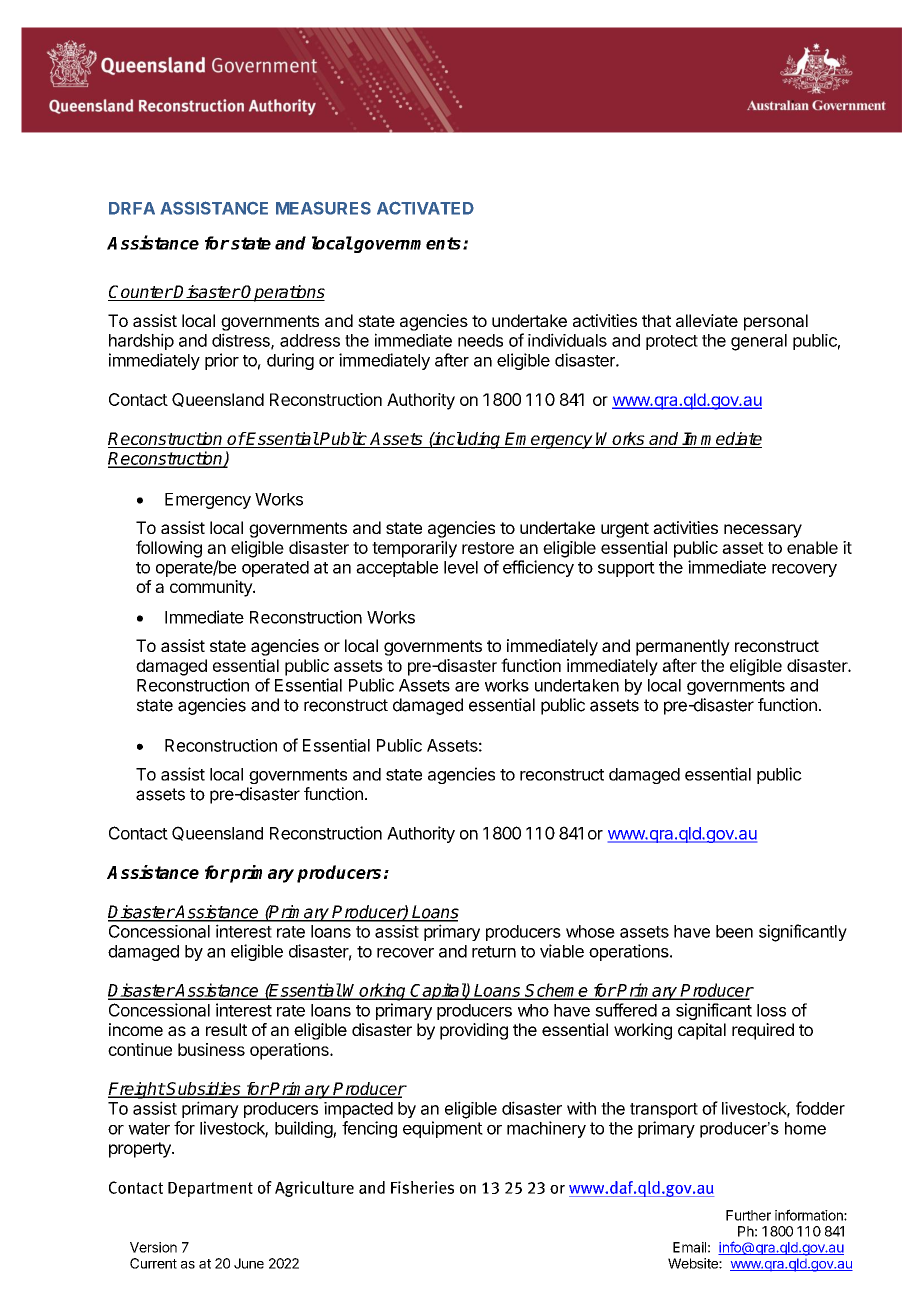  I want to click on necessary, so click(763, 531).
